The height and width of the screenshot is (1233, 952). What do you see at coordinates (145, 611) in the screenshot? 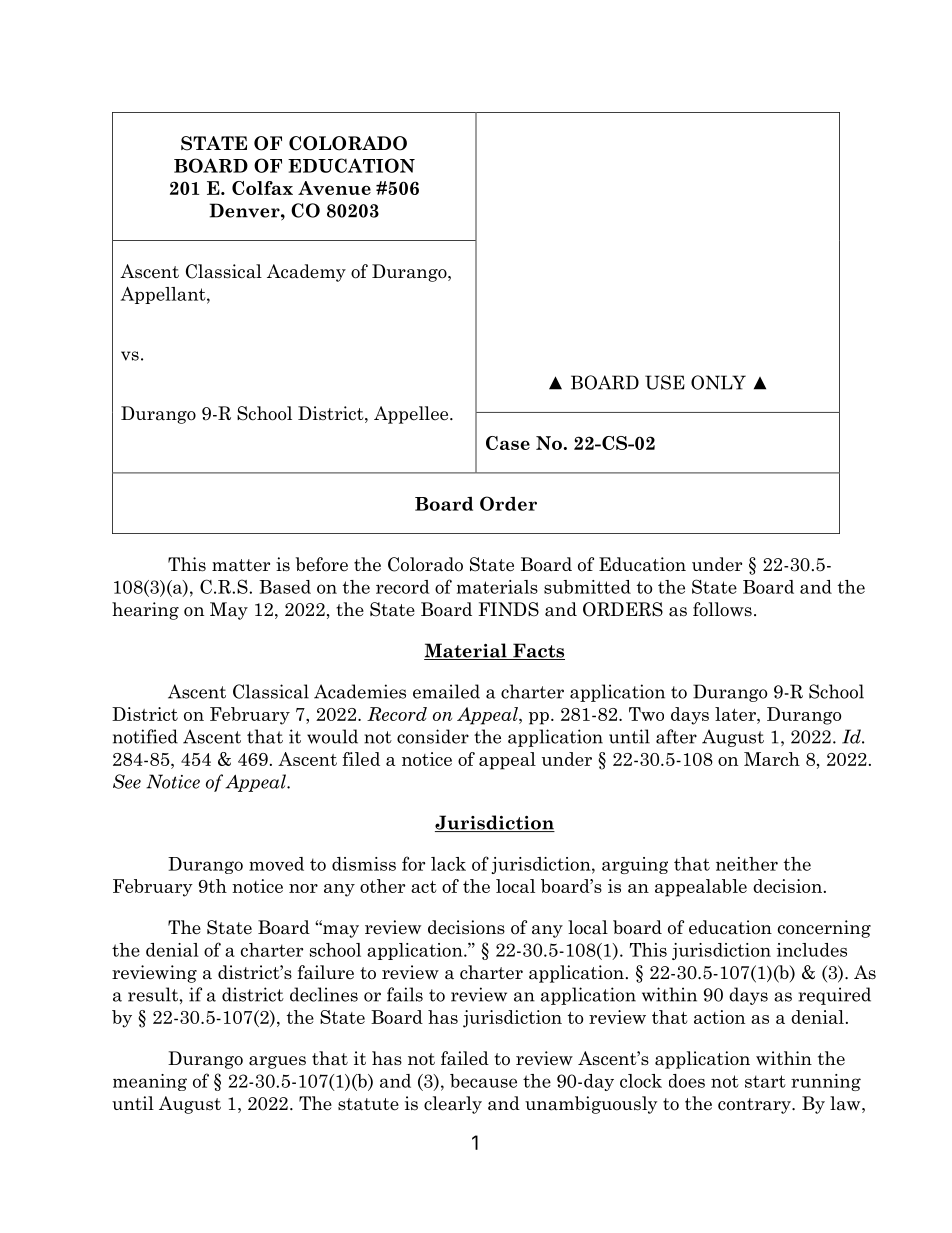
I see `hearing` at bounding box center [145, 611].
